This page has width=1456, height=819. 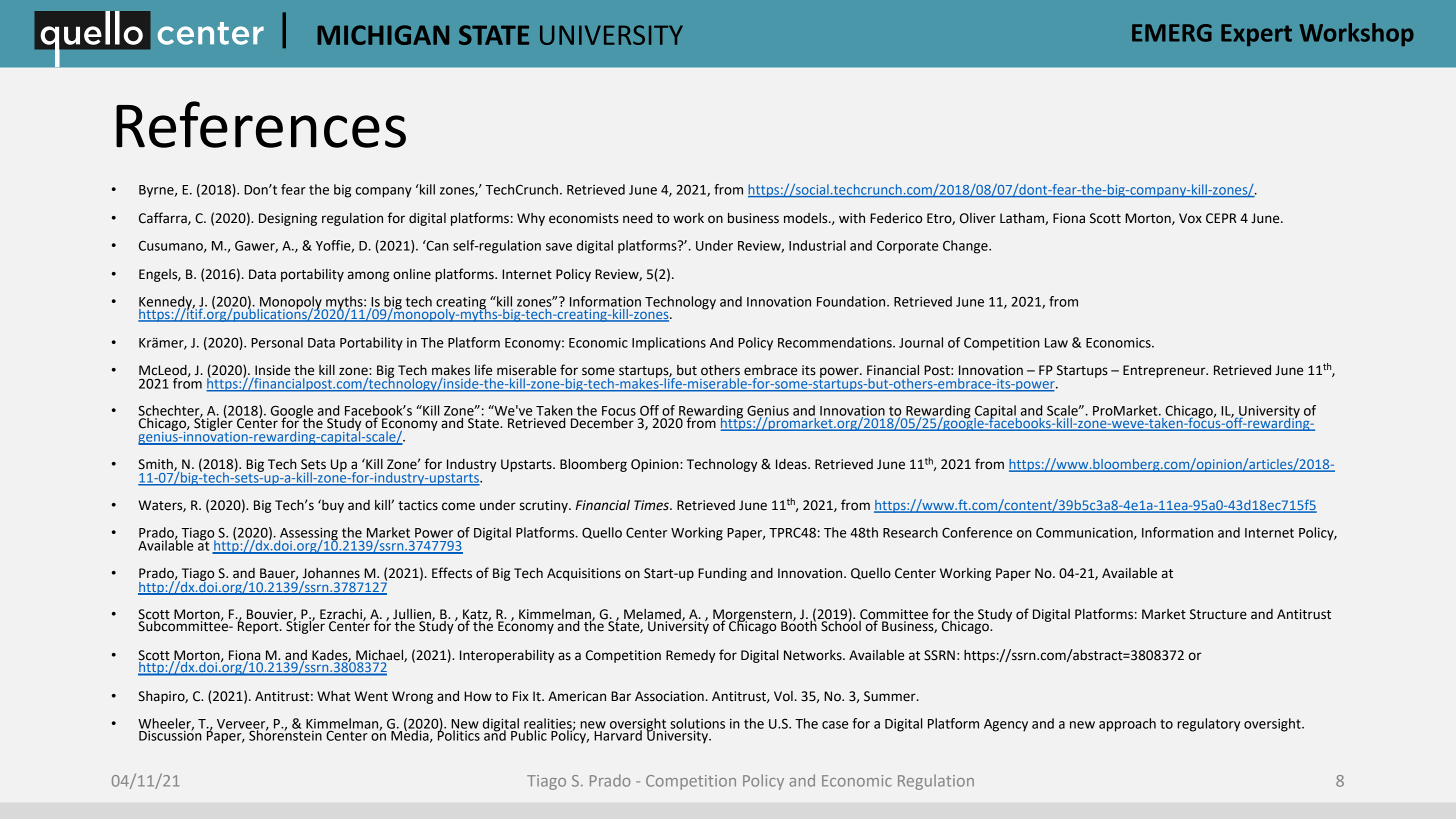 What do you see at coordinates (697, 723) in the page?
I see `solutions` at bounding box center [697, 723].
